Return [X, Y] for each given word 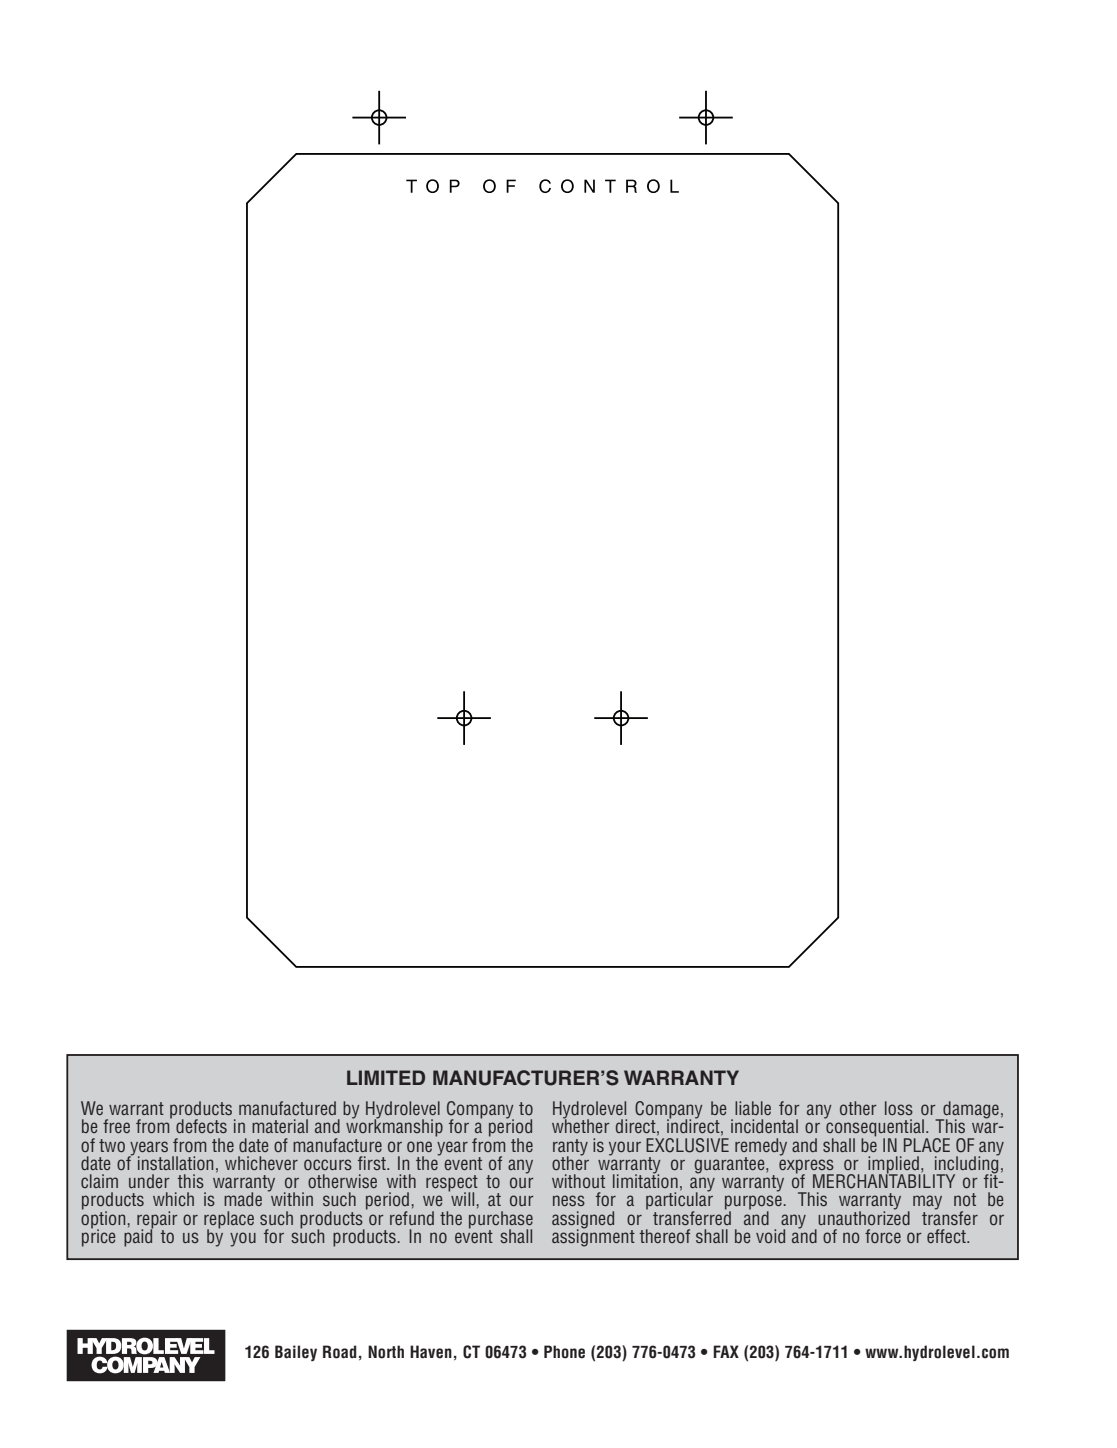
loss [899, 1108]
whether [581, 1125]
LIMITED [386, 1077]
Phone [564, 1352]
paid [138, 1237]
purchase [501, 1219]
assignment [593, 1237]
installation [175, 1163]
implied [894, 1166]
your [625, 1148]
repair [157, 1220]
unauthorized [864, 1216]
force [883, 1236]
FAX [726, 1351]
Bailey [296, 1353]
